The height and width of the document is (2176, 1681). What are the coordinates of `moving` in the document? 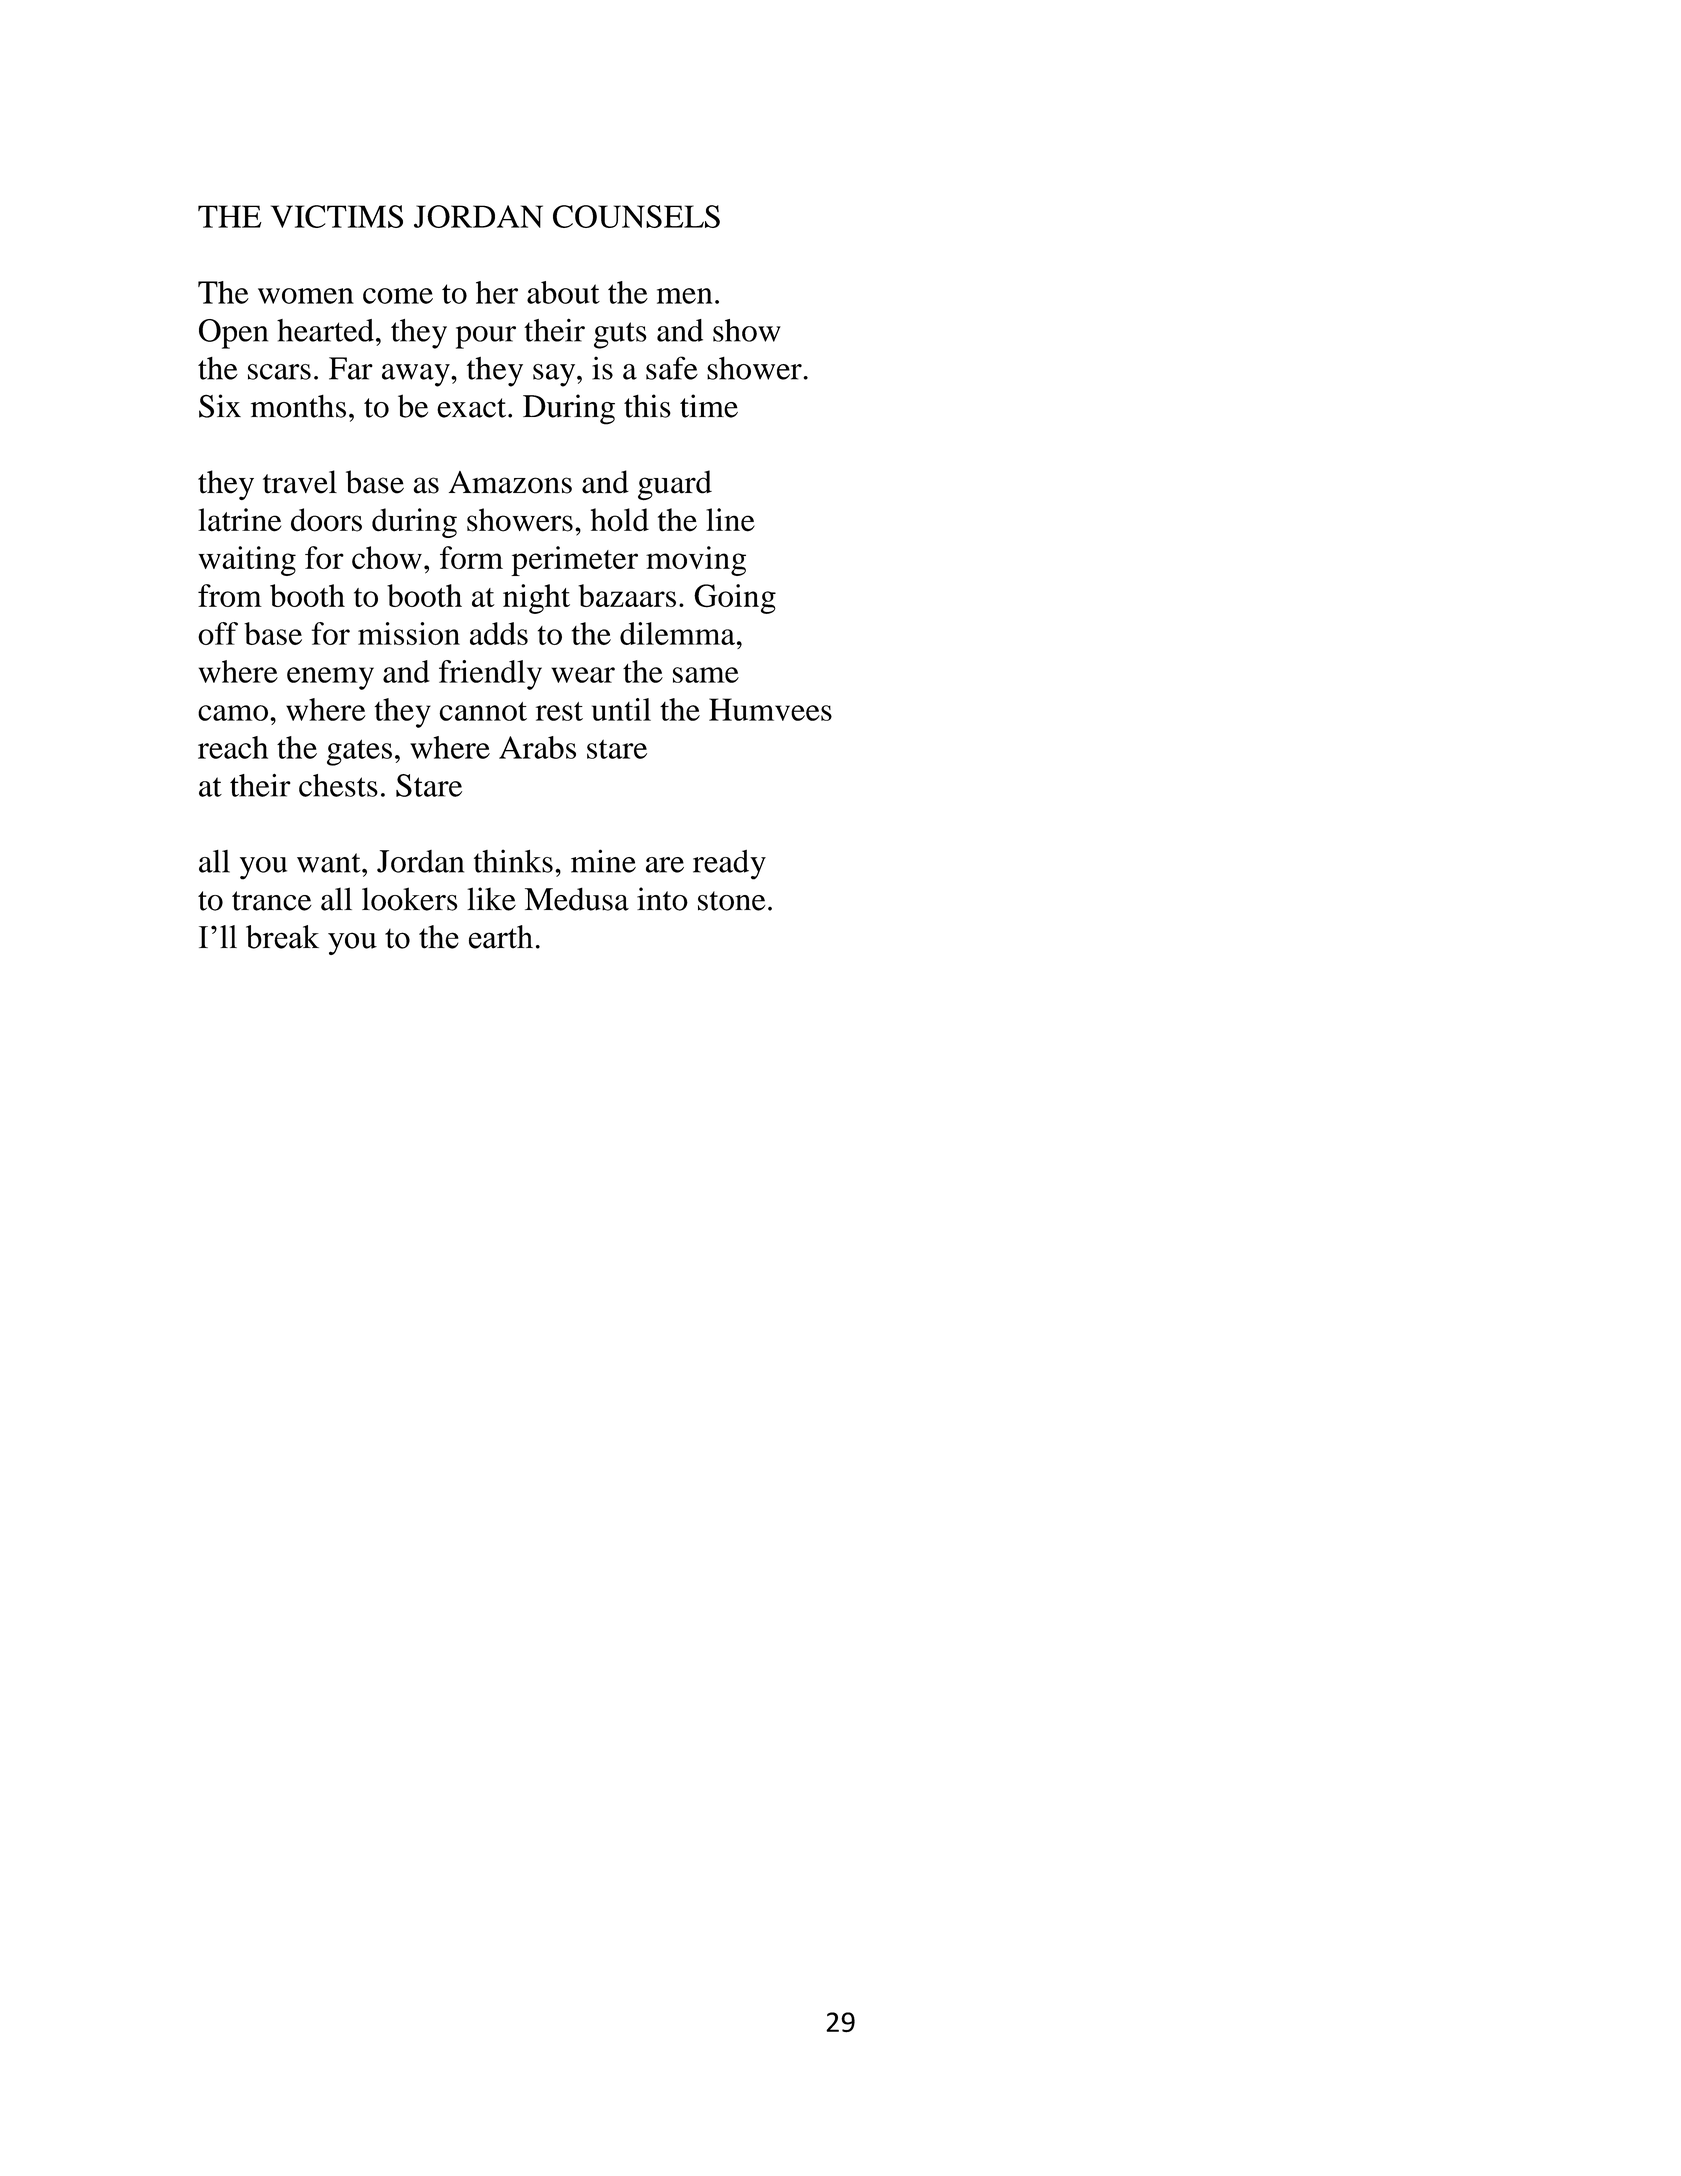 It's located at (696, 561).
